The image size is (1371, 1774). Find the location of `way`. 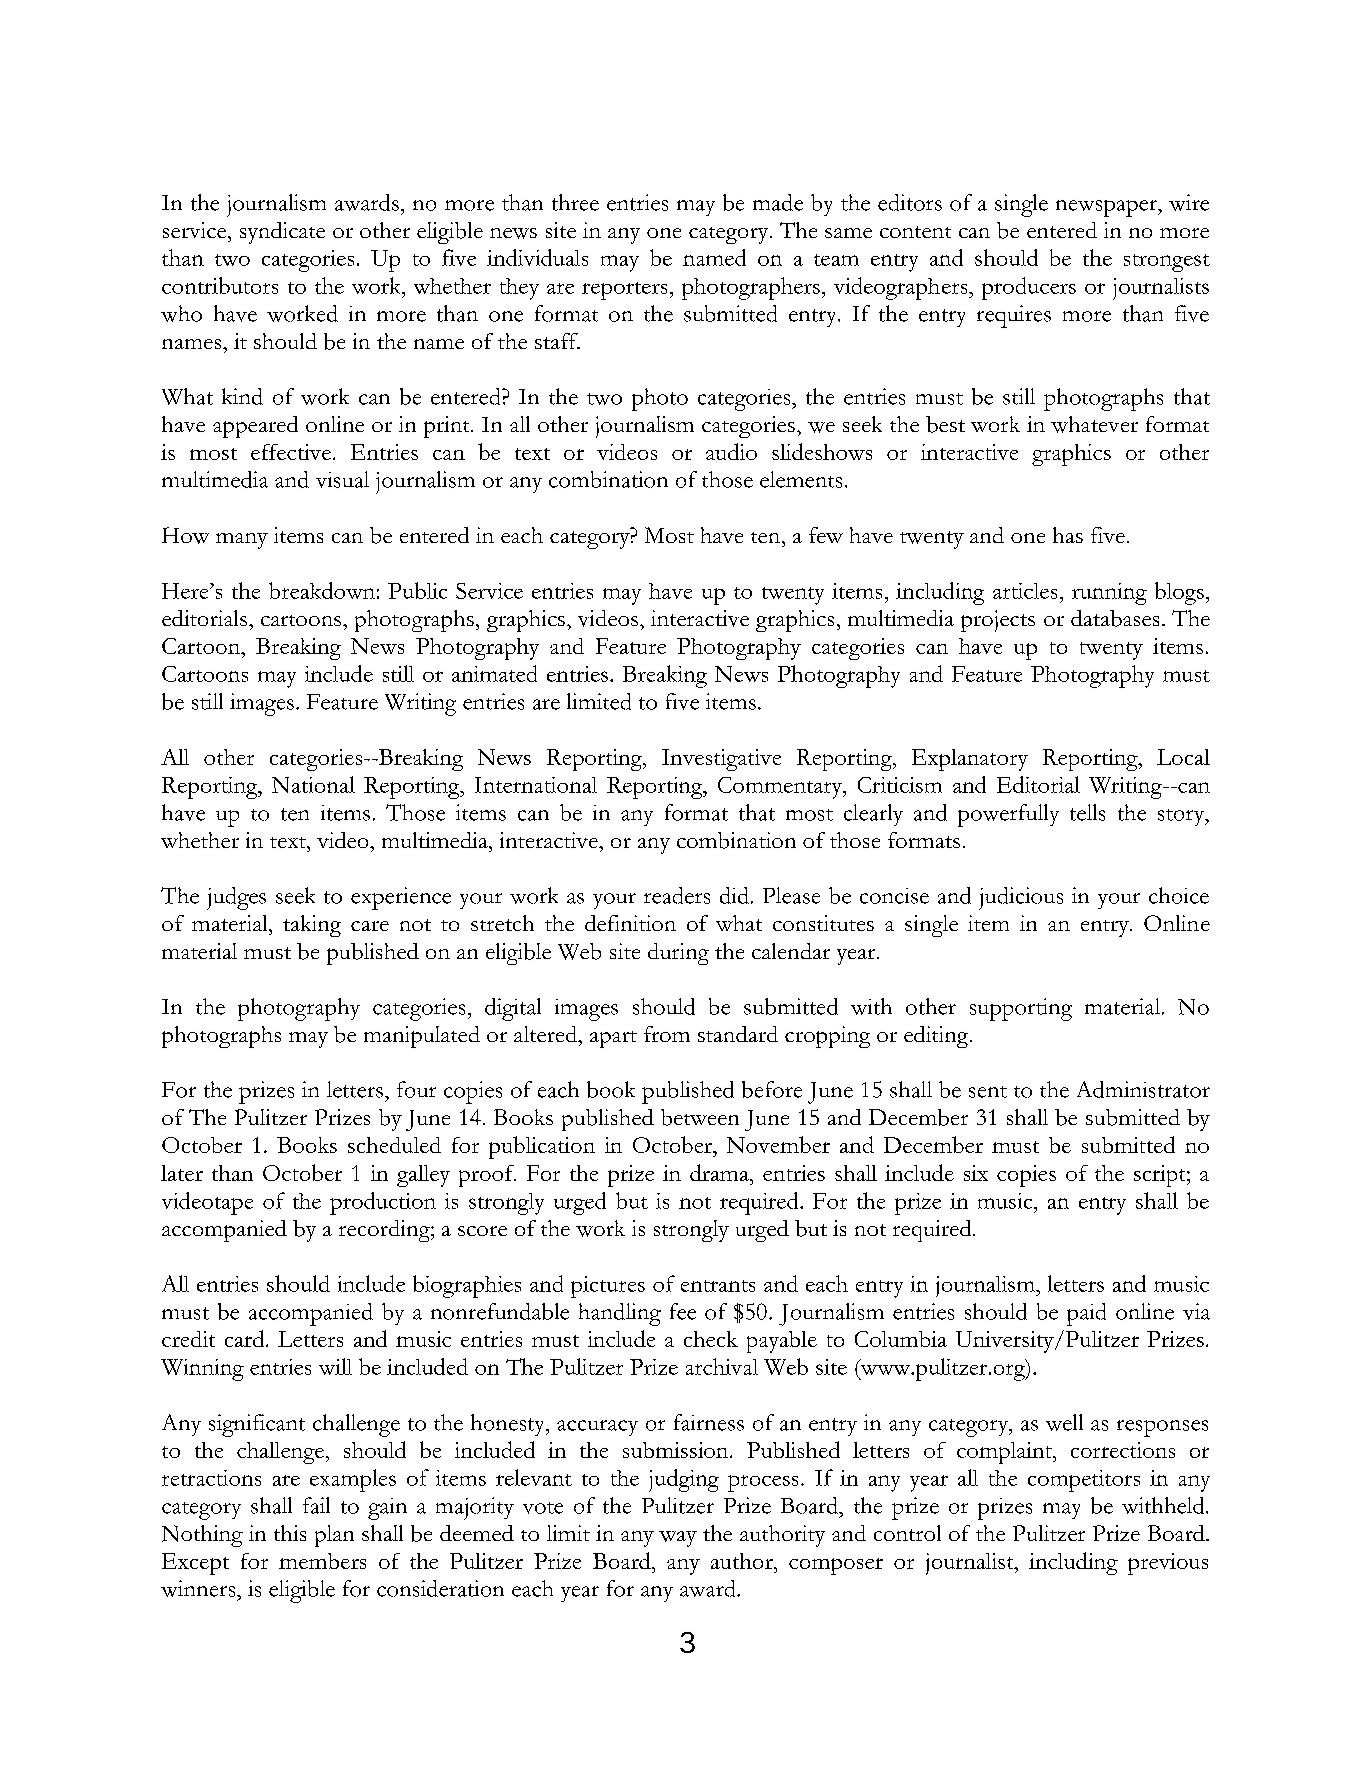

way is located at coordinates (678, 1539).
